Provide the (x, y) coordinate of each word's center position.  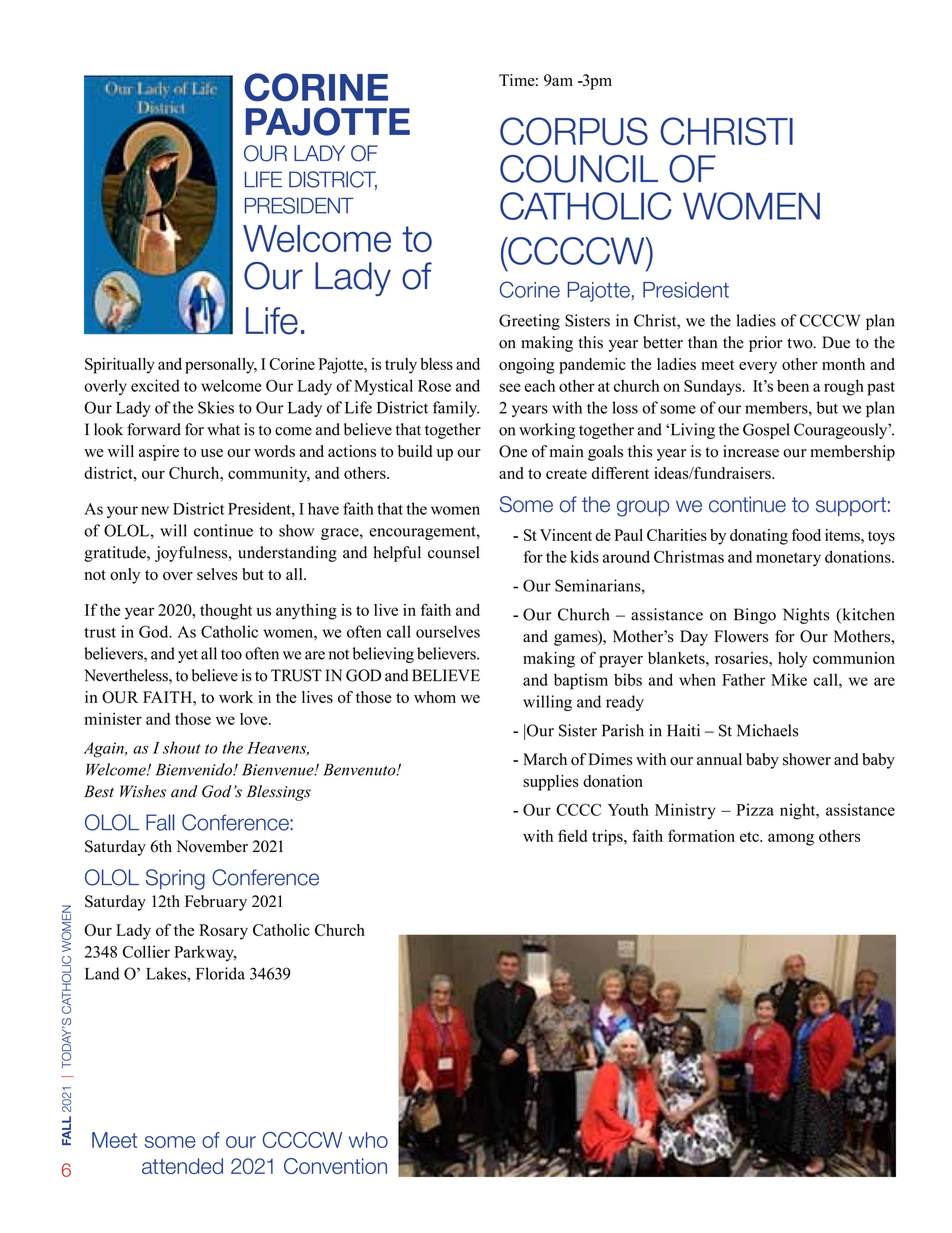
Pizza (755, 809)
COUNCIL (579, 169)
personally (221, 366)
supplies (551, 783)
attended (182, 1166)
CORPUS (574, 131)
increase (751, 451)
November (212, 846)
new (155, 510)
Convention (335, 1166)
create (566, 474)
